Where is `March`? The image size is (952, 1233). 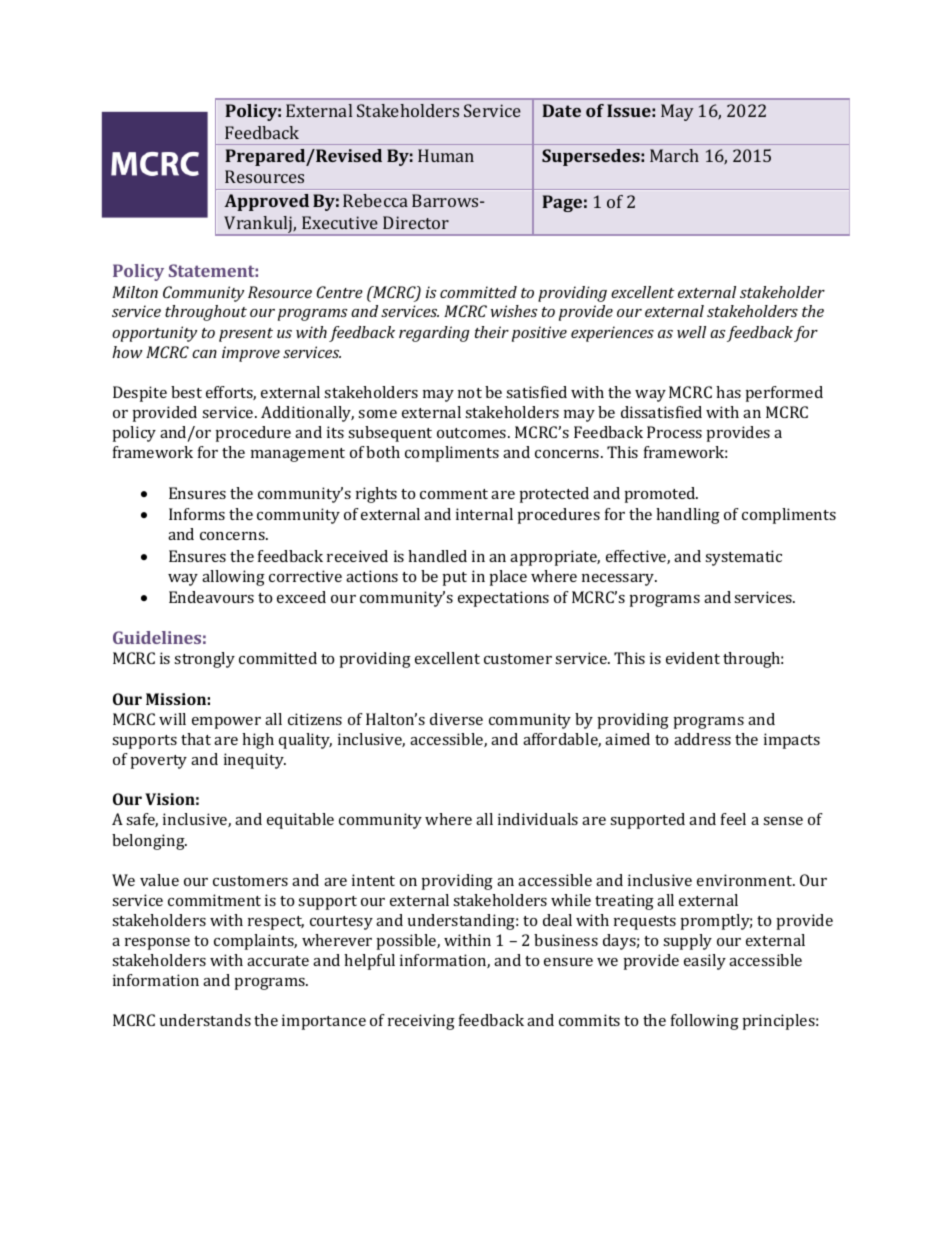 March is located at coordinates (674, 155).
